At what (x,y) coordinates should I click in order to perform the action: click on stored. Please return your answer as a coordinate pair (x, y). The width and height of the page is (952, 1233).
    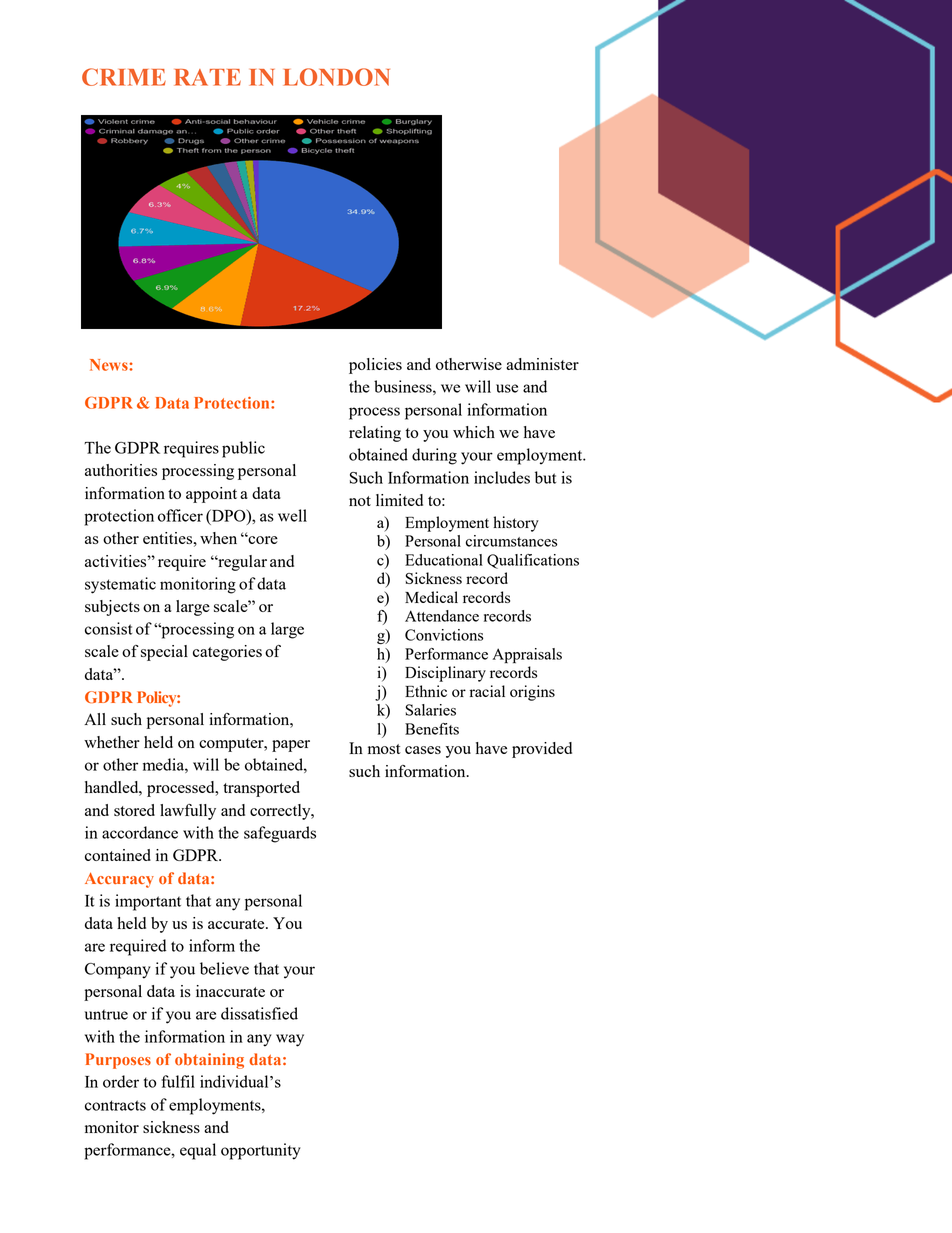
    Looking at the image, I should click on (134, 810).
